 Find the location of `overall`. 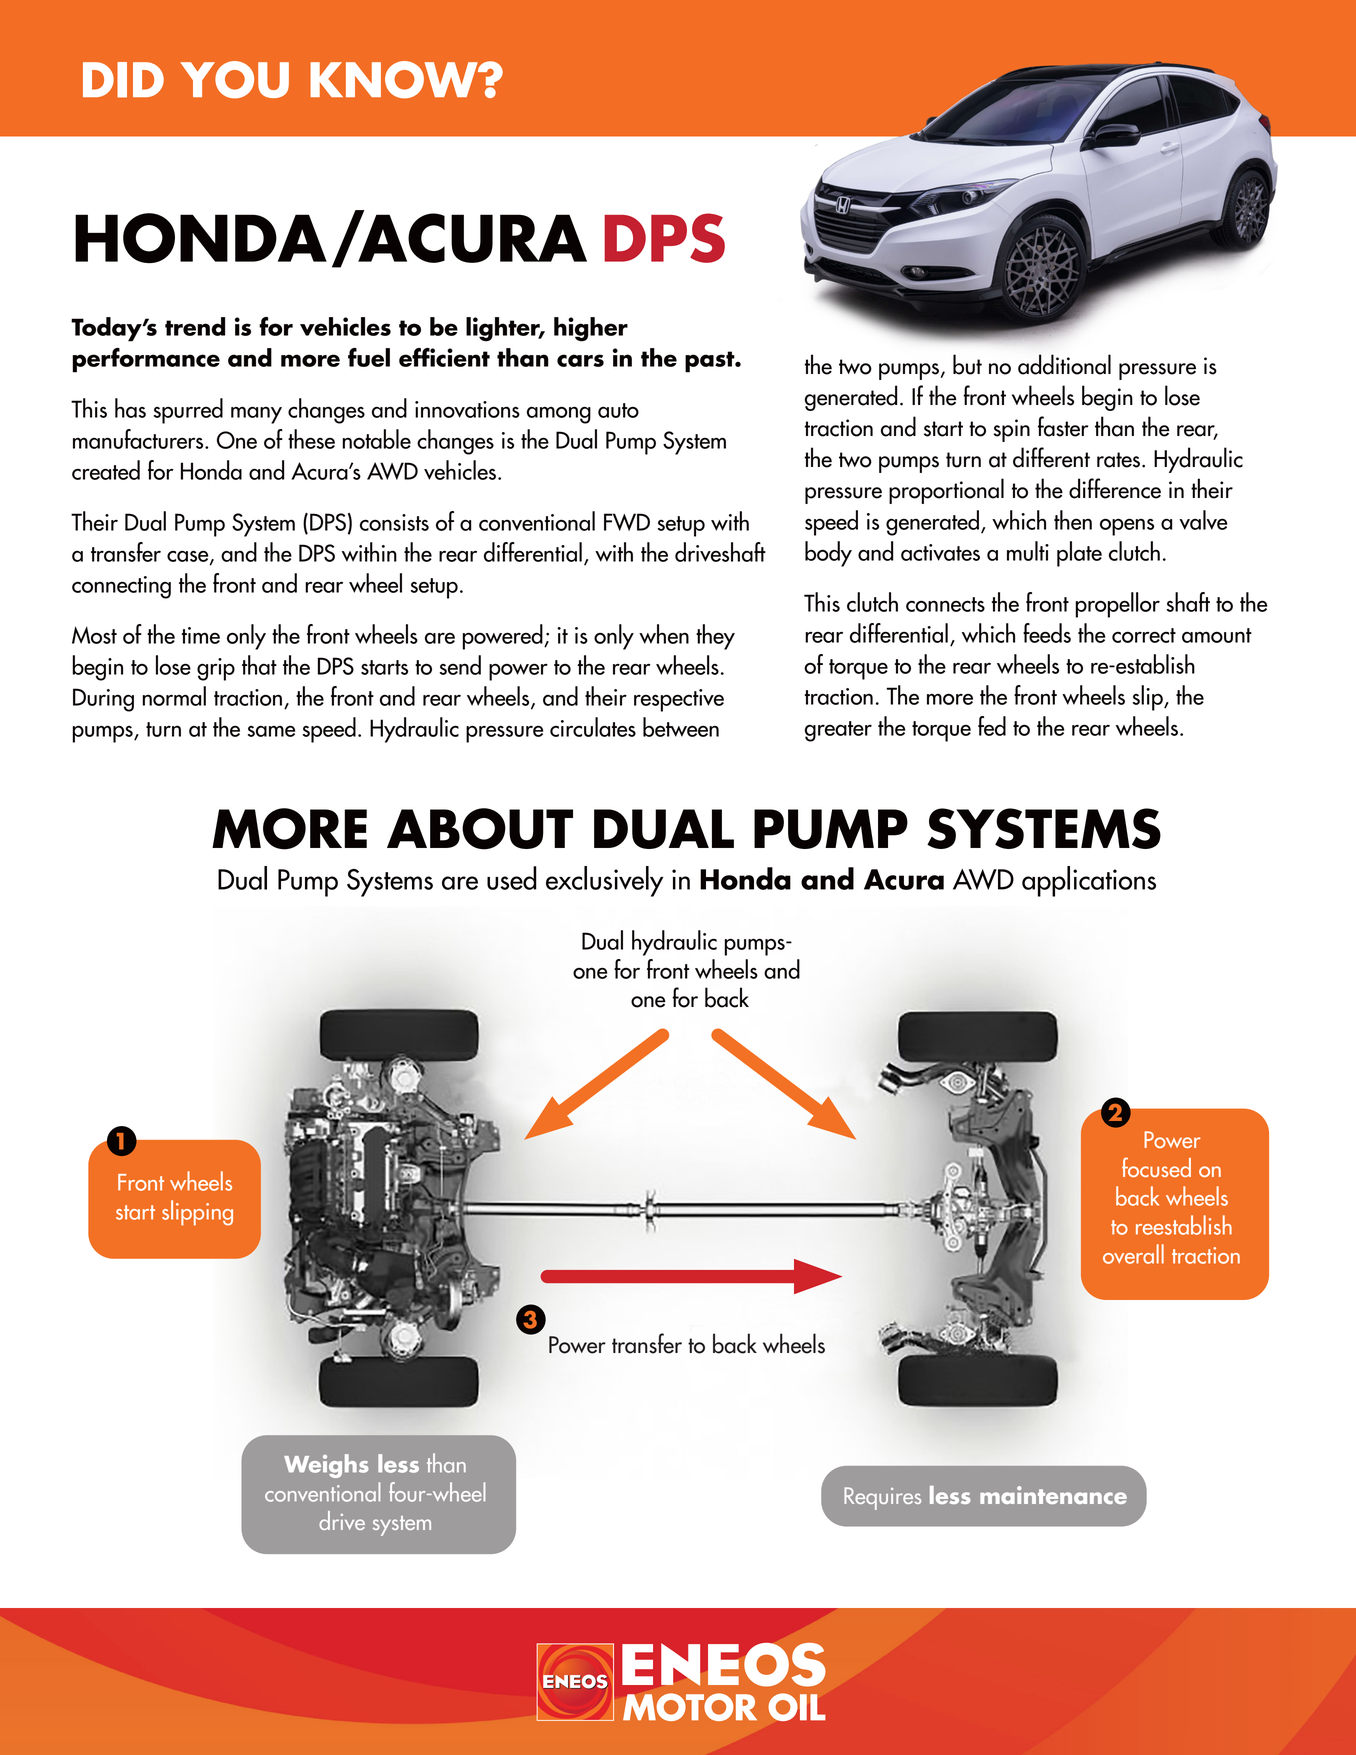

overall is located at coordinates (1133, 1254).
